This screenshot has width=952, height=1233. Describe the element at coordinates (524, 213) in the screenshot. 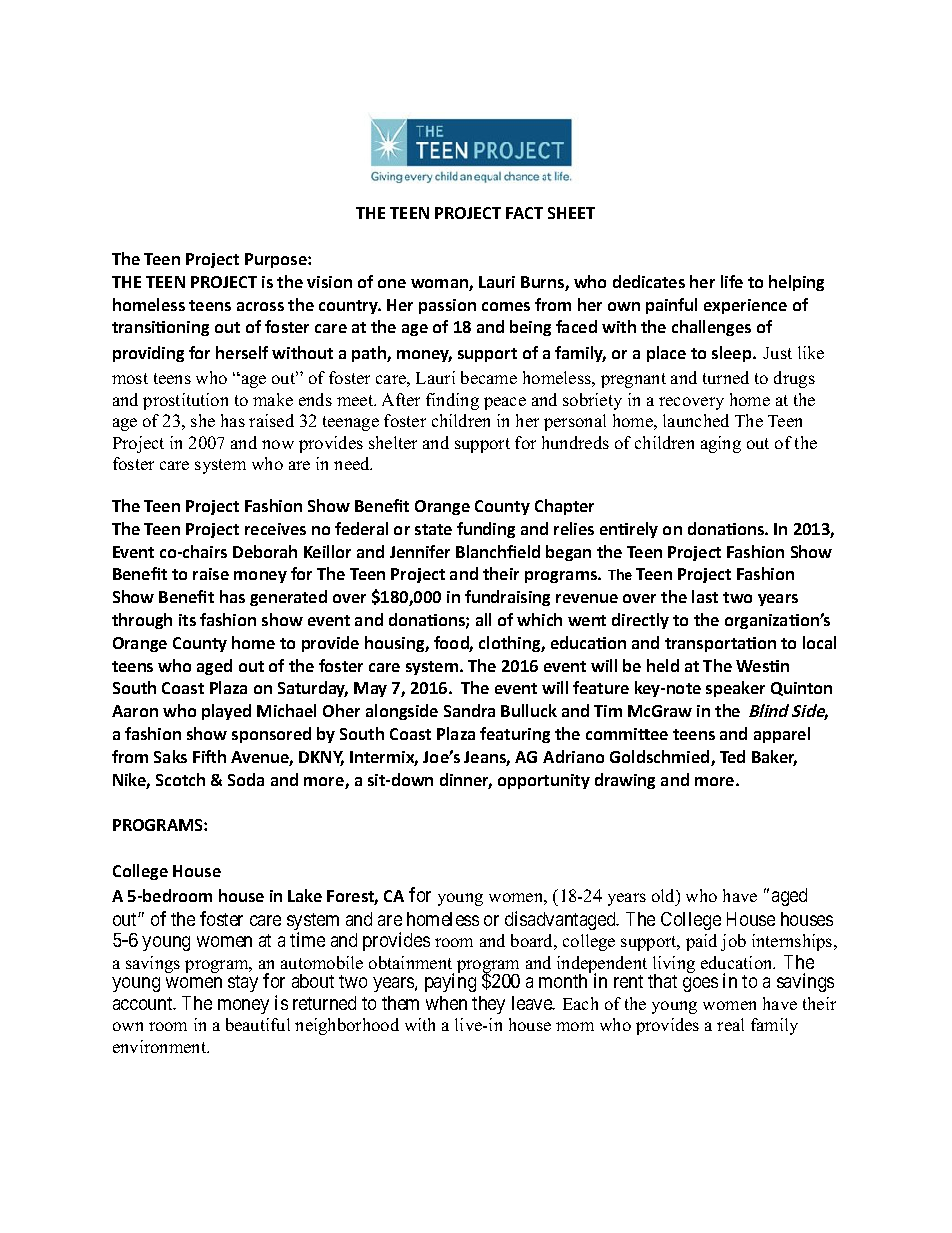

I see `FACT` at that location.
